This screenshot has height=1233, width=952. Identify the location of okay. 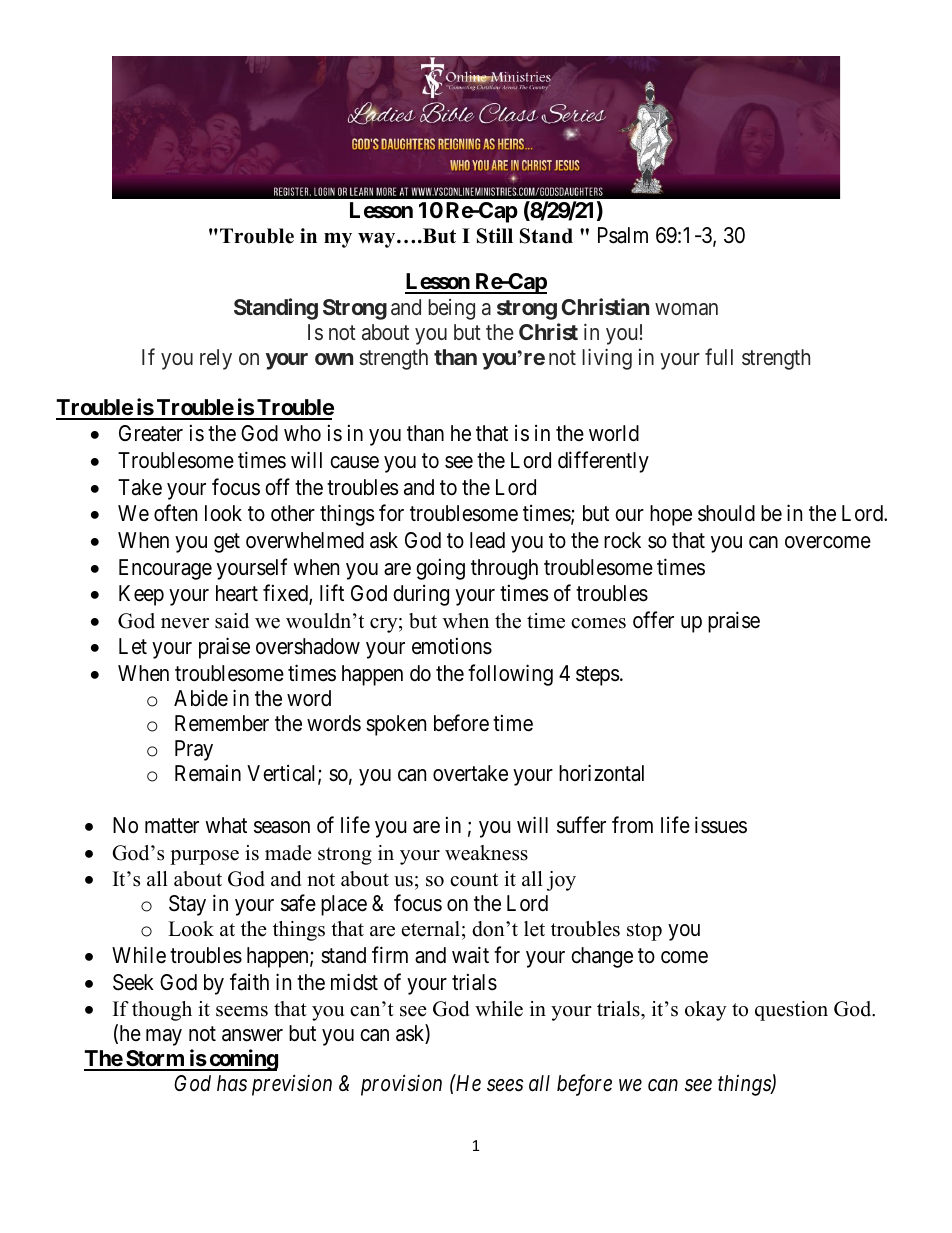
(706, 1011).
